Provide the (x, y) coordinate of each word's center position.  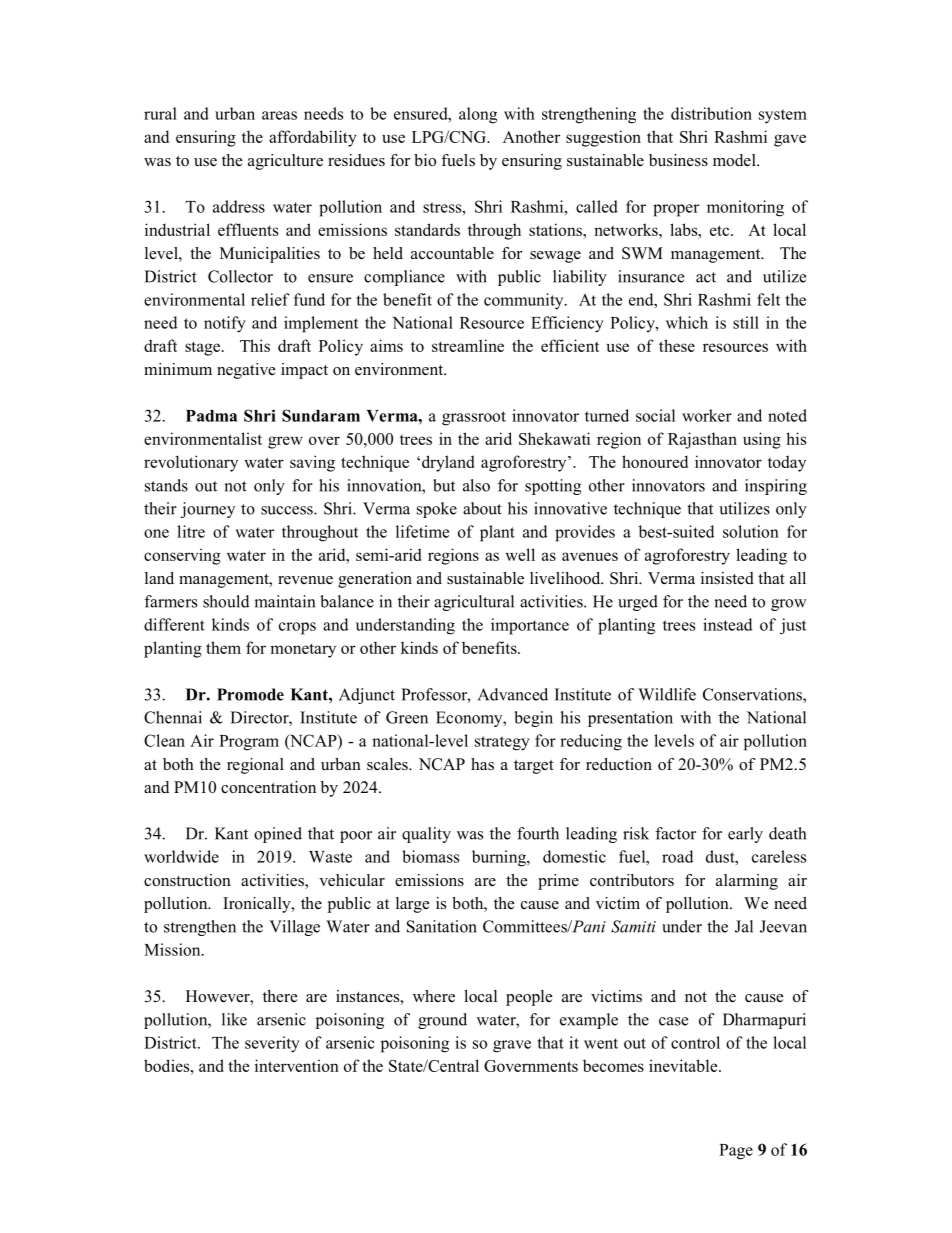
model (735, 160)
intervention (297, 1065)
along (478, 115)
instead (727, 624)
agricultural (474, 603)
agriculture (285, 162)
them (223, 647)
